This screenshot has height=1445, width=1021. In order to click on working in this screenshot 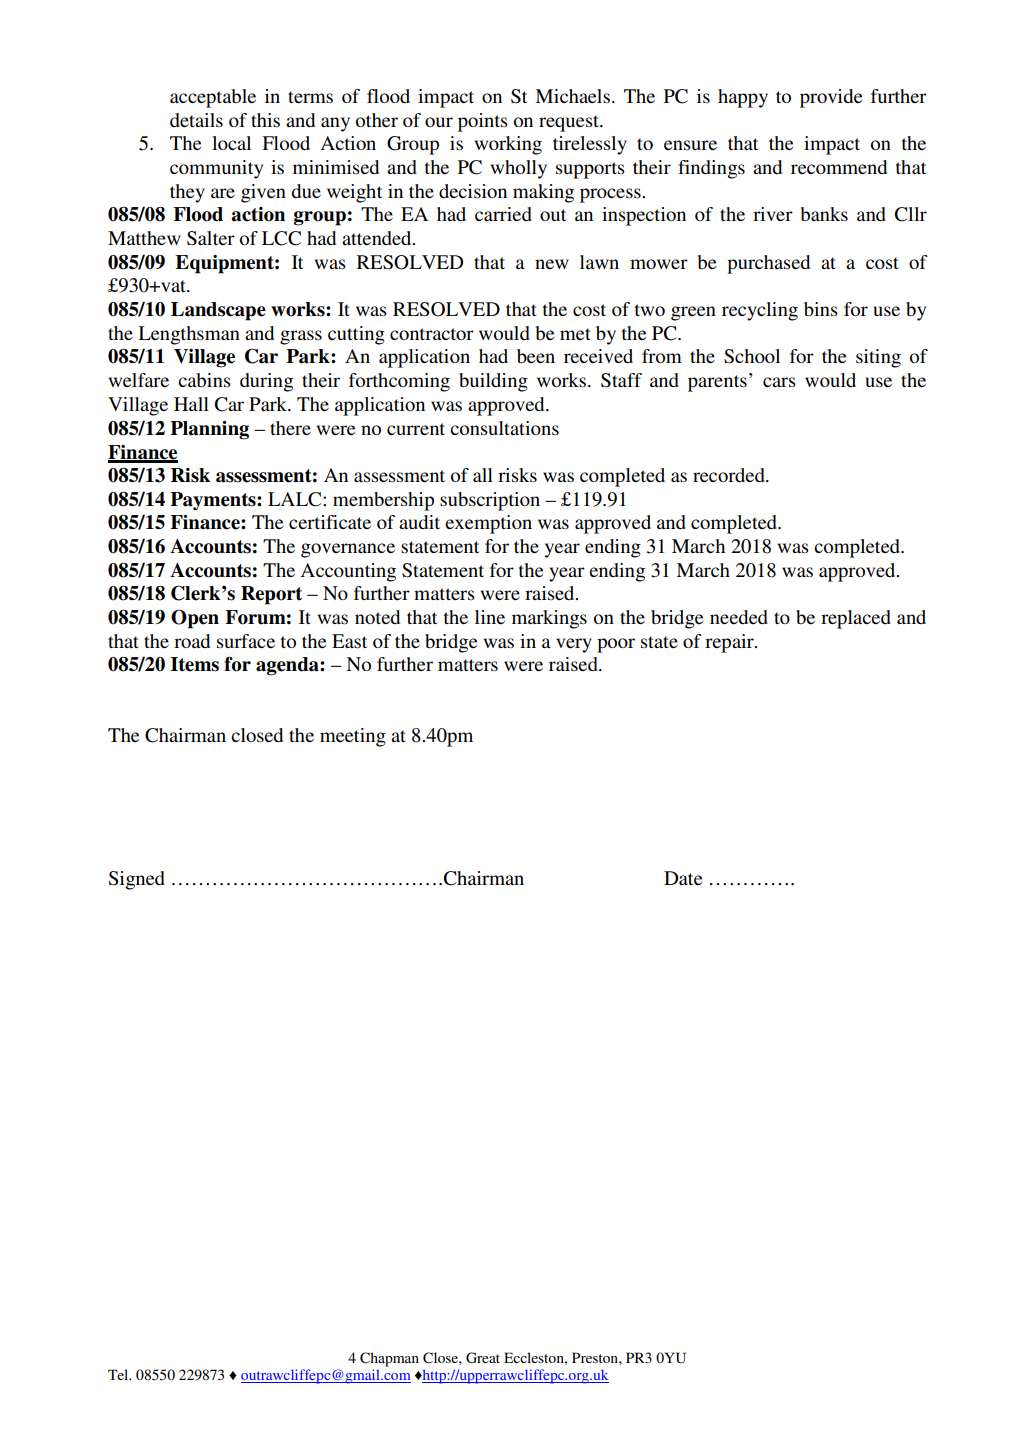, I will do `click(508, 145)`.
